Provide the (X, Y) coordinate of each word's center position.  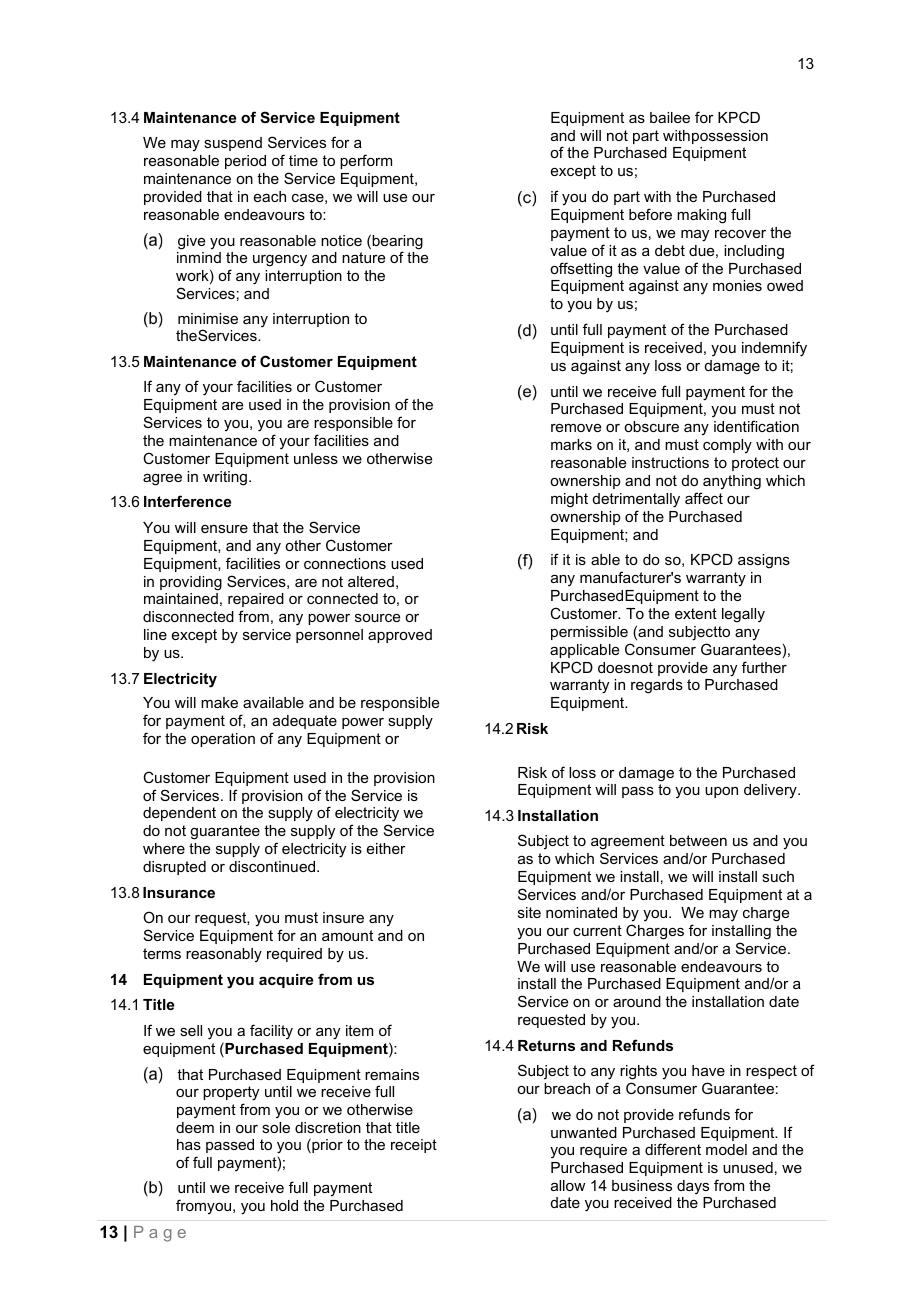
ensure (224, 529)
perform (366, 161)
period (245, 162)
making (701, 216)
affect (704, 498)
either (386, 848)
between (698, 840)
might (569, 500)
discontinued (273, 866)
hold (284, 1205)
